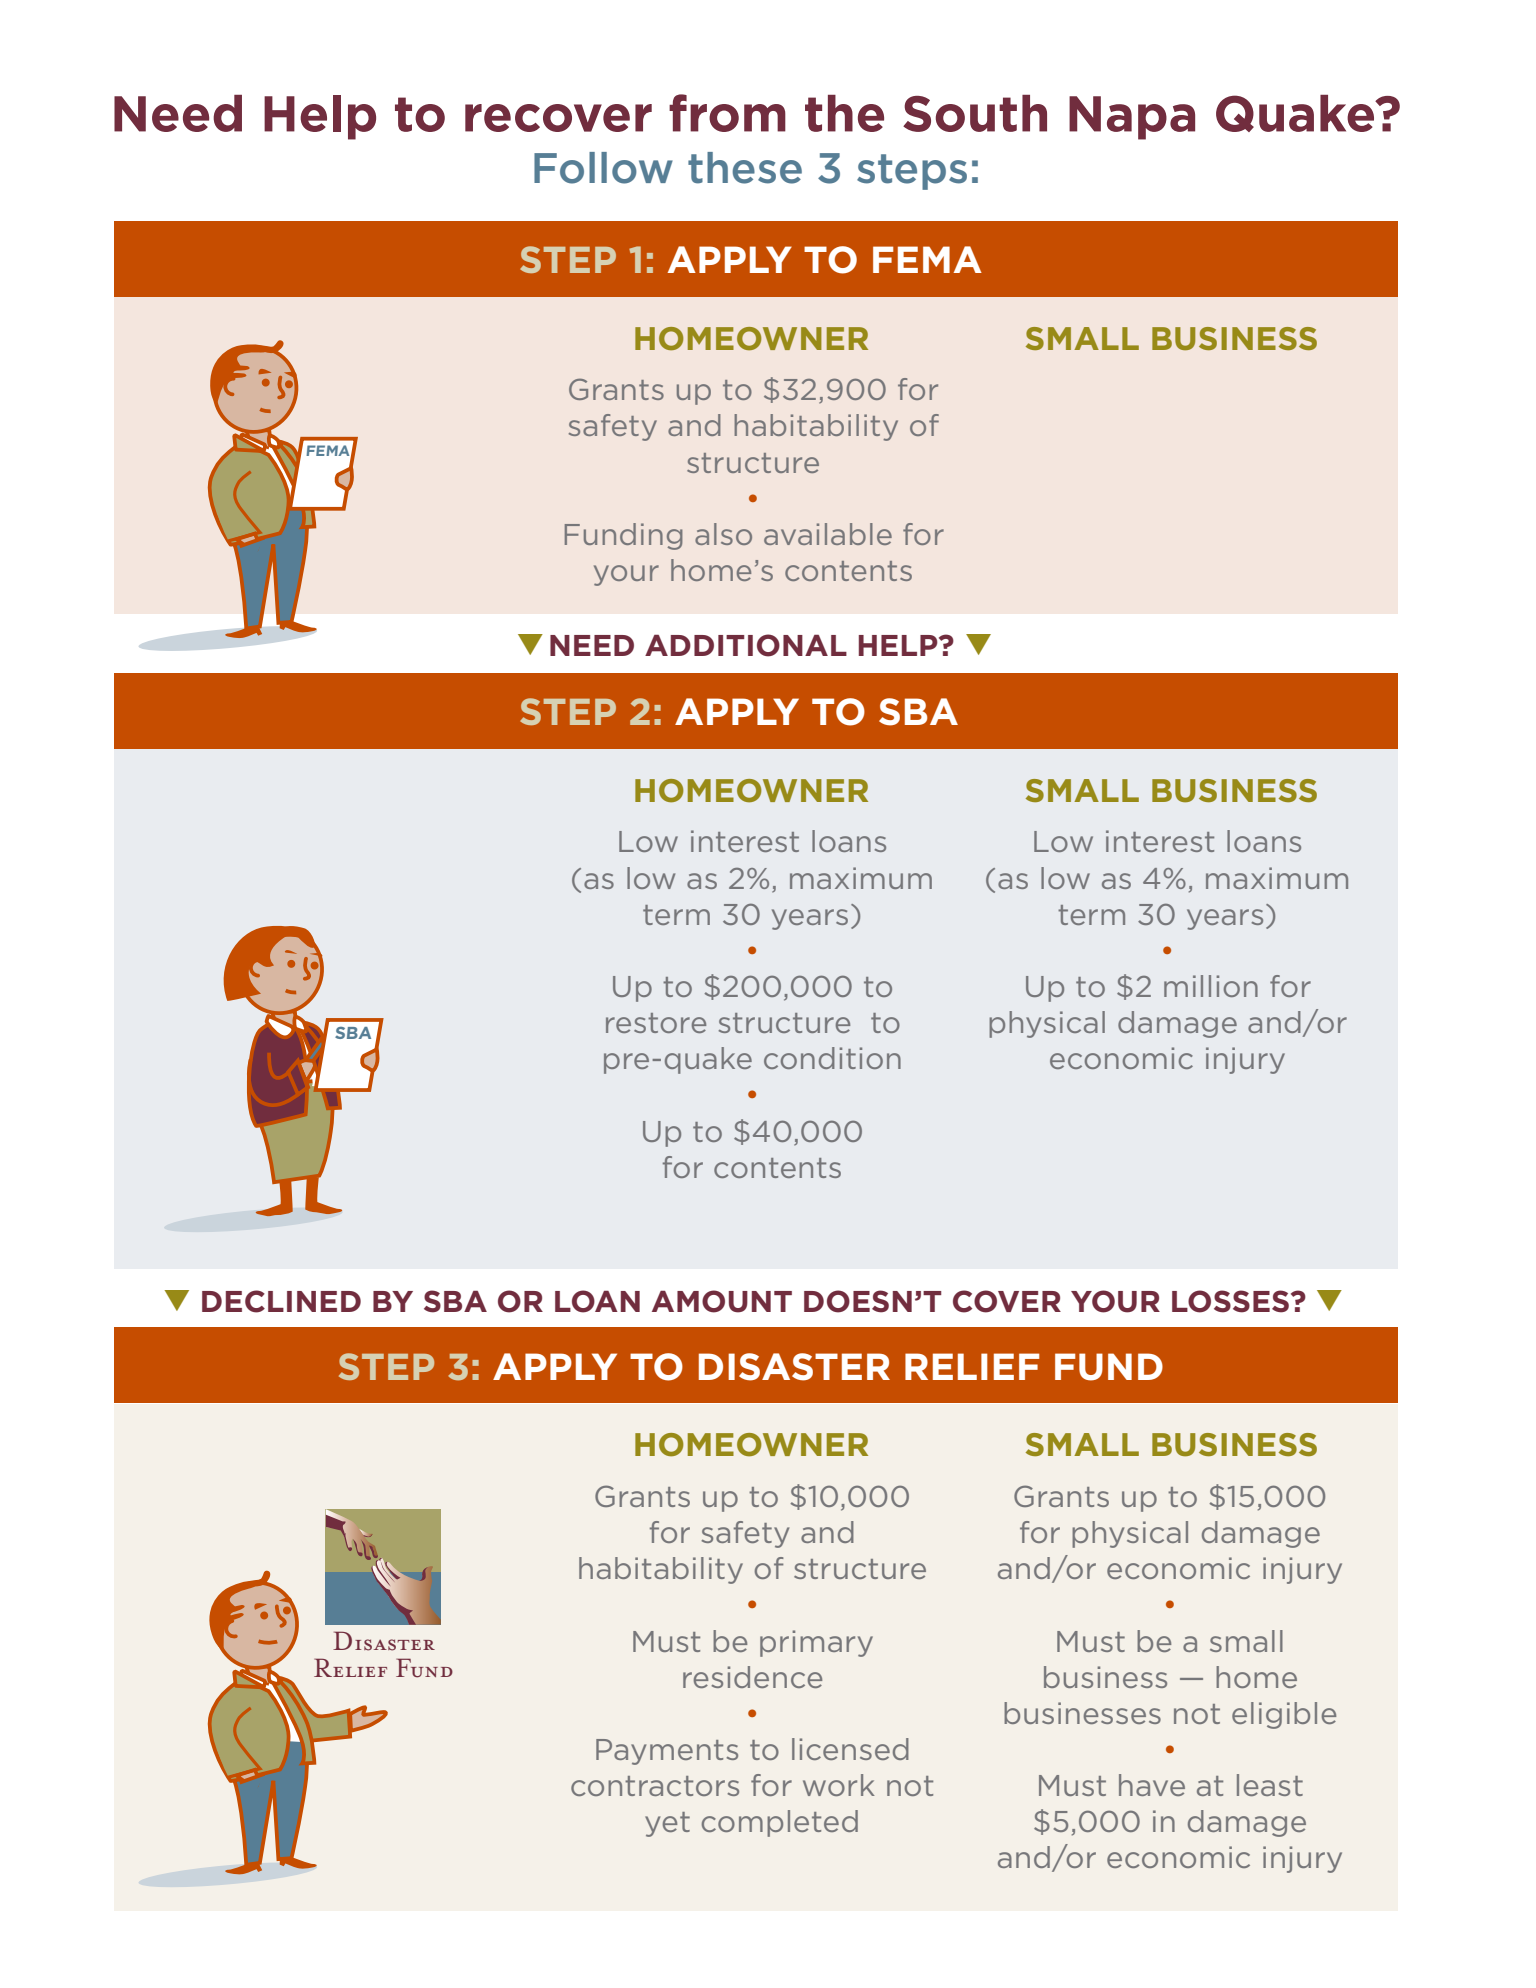  I want to click on available, so click(828, 534).
